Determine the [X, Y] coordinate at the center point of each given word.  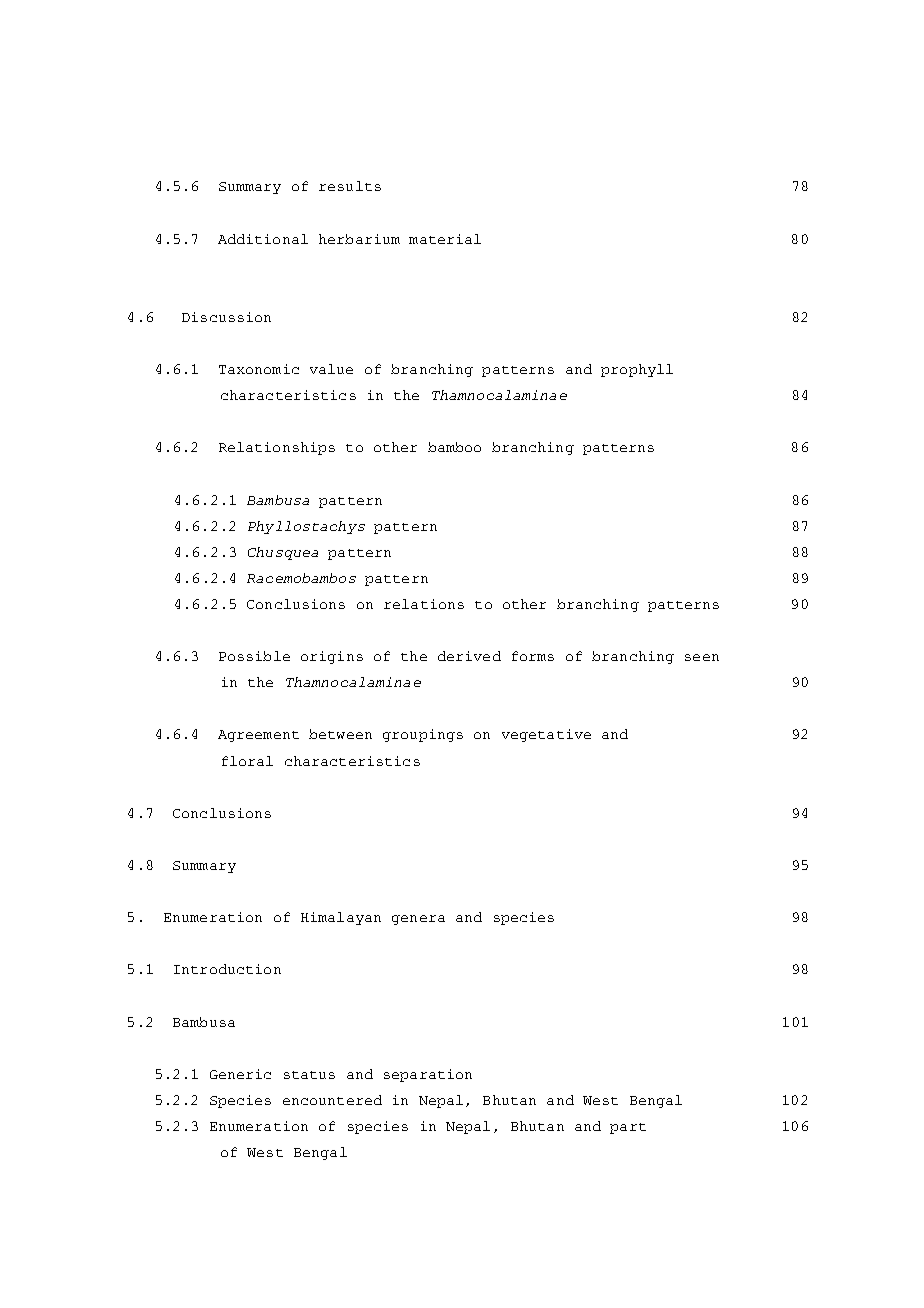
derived [469, 656]
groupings [423, 735]
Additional [263, 239]
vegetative [546, 735]
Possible [254, 656]
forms [533, 656]
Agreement [258, 736]
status [309, 1075]
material [445, 239]
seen [702, 657]
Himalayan [341, 918]
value [331, 369]
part [628, 1128]
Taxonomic [259, 369]
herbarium [359, 239]
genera [418, 920]
